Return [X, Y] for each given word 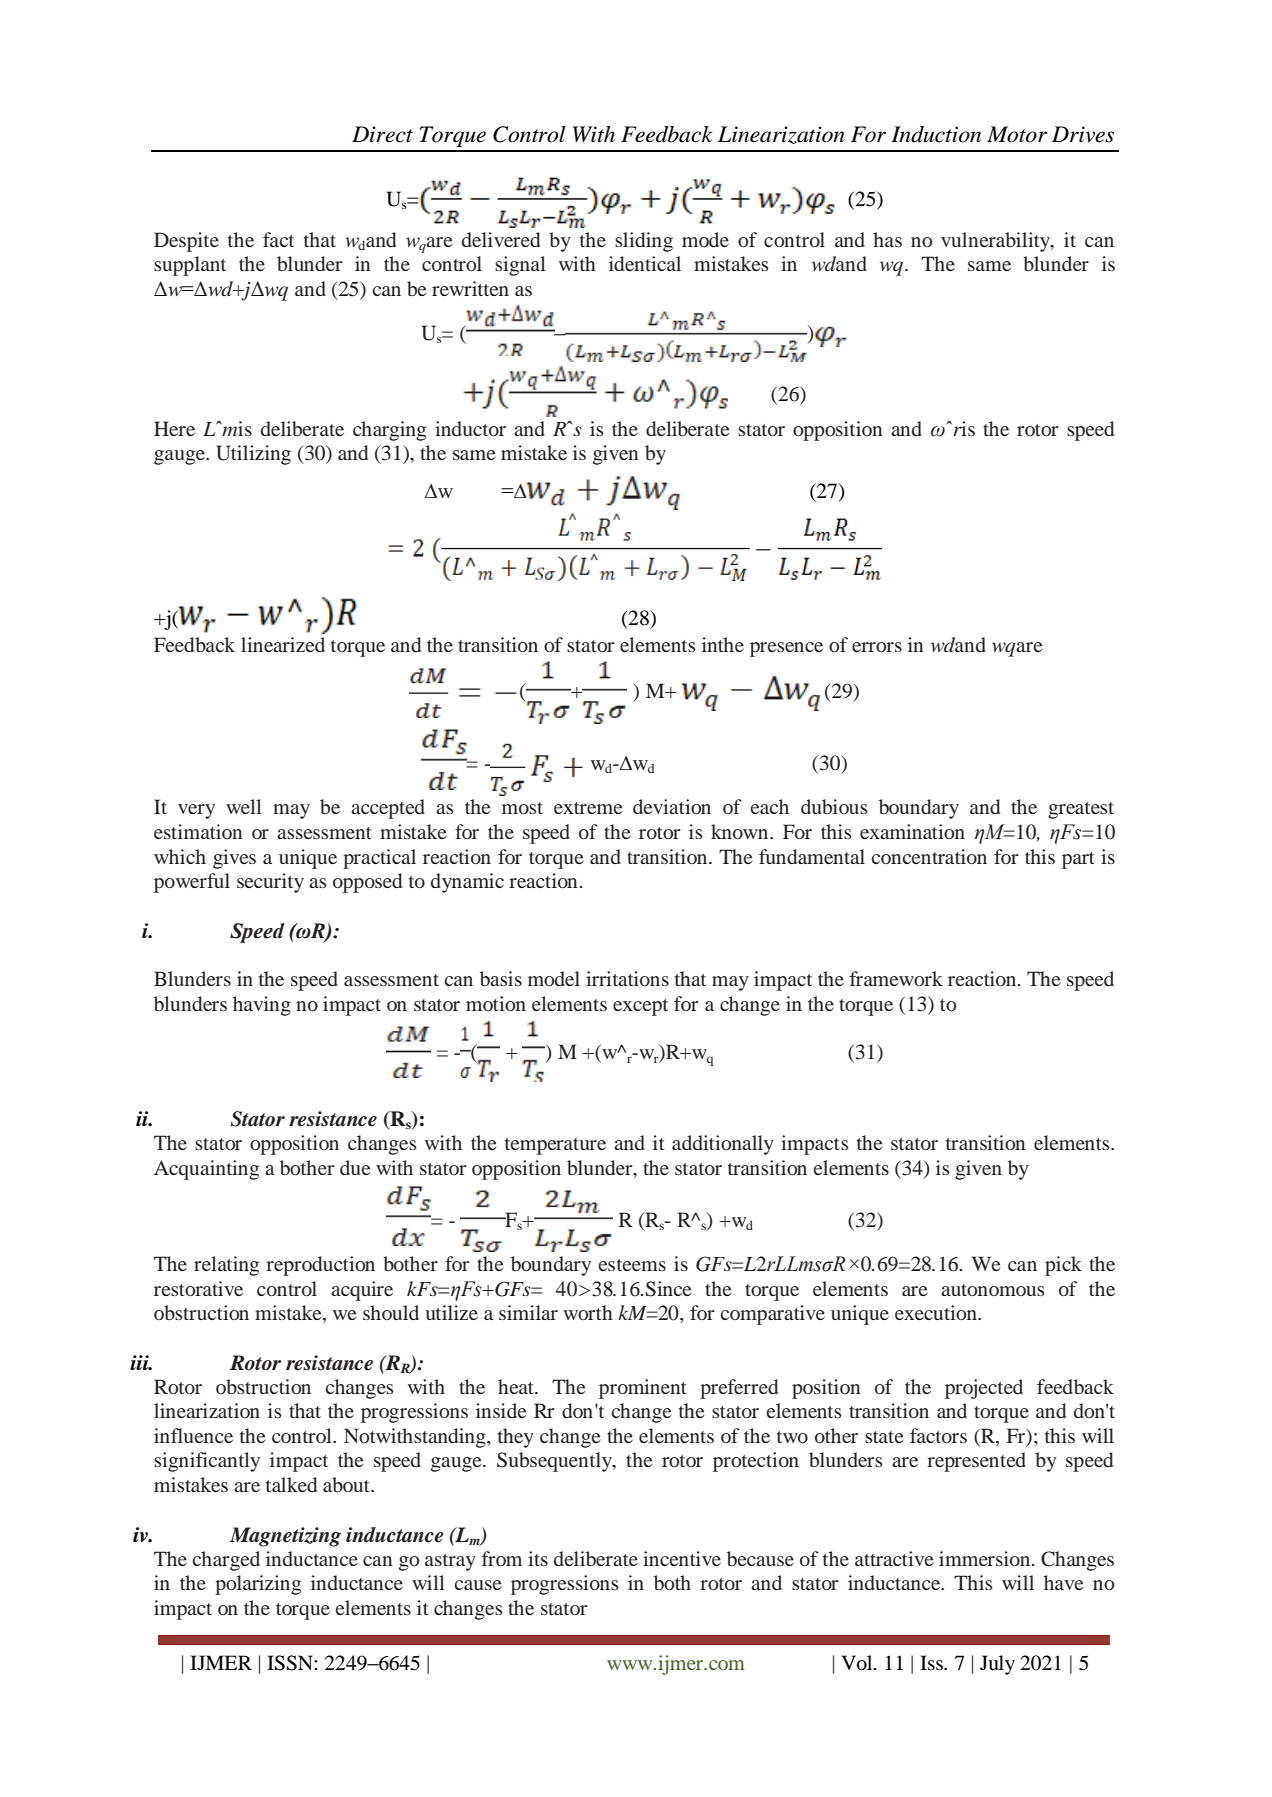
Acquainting [206, 1170]
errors [877, 647]
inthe [723, 644]
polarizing [258, 1585]
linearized [283, 644]
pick [1063, 1266]
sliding [644, 242]
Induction [936, 134]
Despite [186, 242]
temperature [555, 1146]
